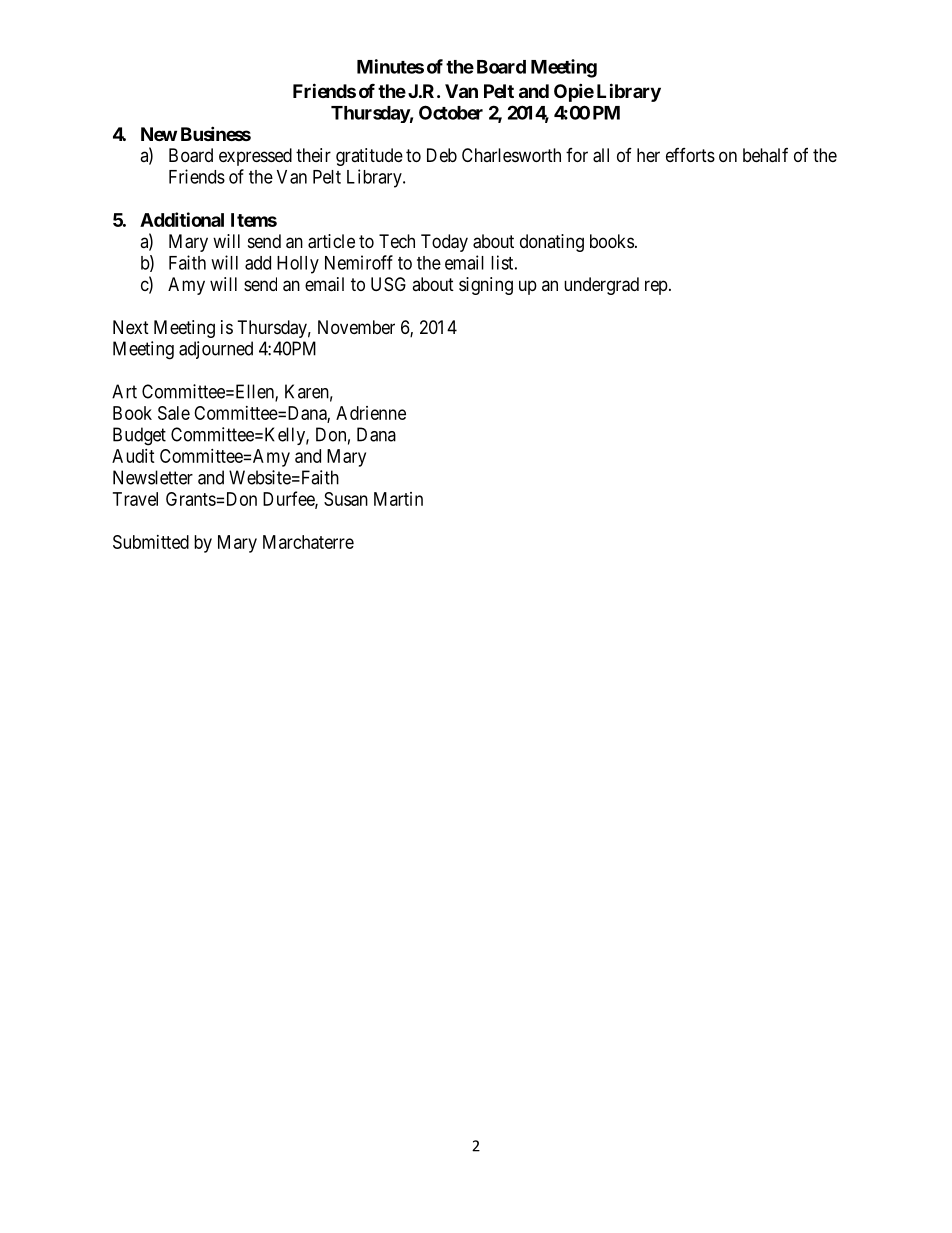 Image resolution: width=952 pixels, height=1233 pixels. I want to click on rep, so click(656, 287).
